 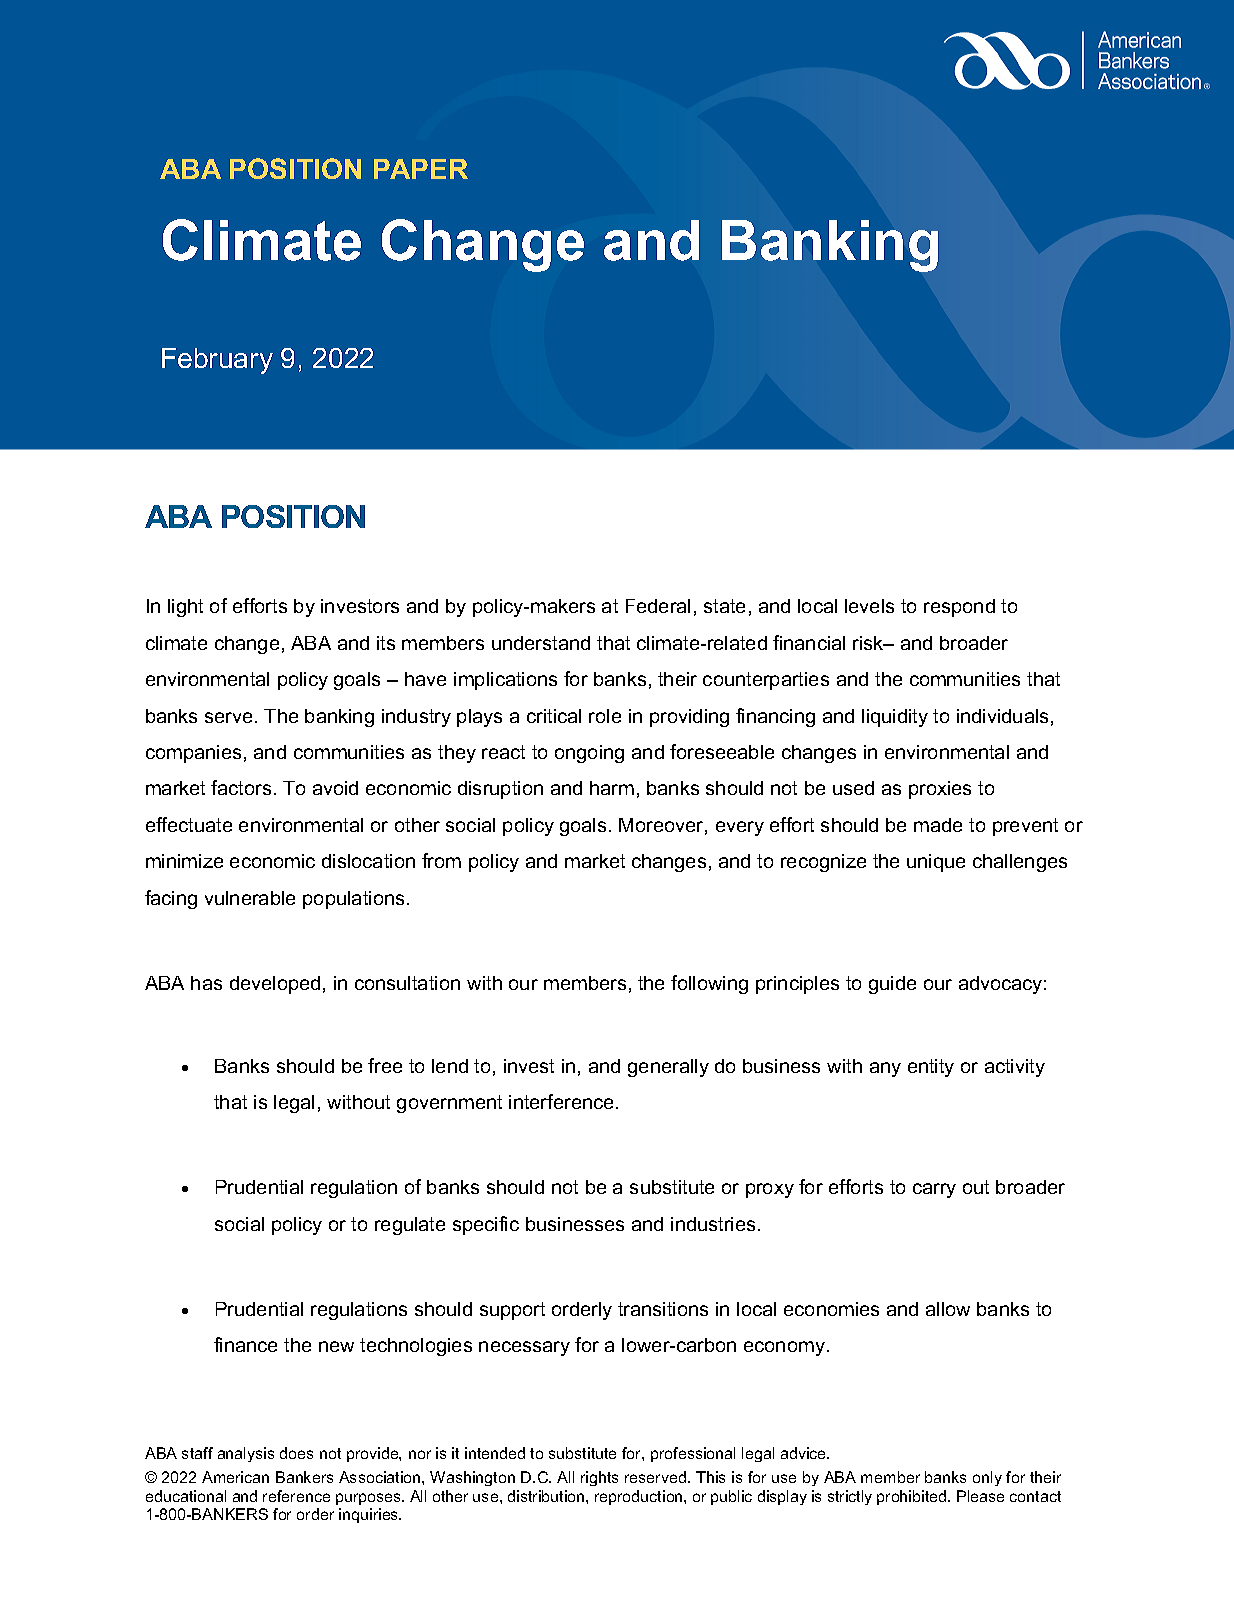 I want to click on rights, so click(x=599, y=1478).
